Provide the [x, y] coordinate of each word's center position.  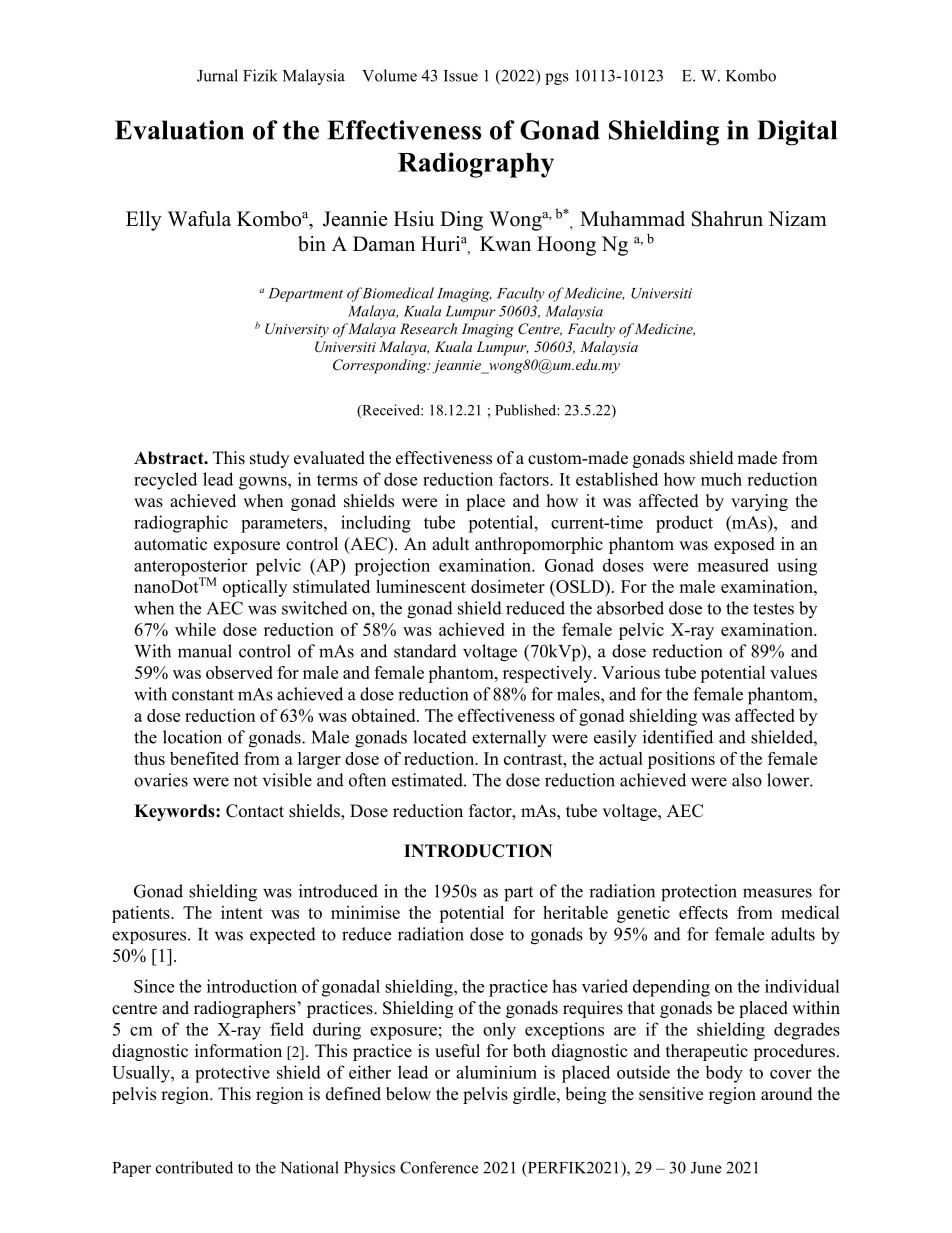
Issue [461, 76]
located [440, 737]
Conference [439, 1167]
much [721, 479]
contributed [194, 1167]
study [269, 459]
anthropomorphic [539, 545]
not [245, 781]
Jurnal [217, 75]
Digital [797, 133]
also [747, 780]
